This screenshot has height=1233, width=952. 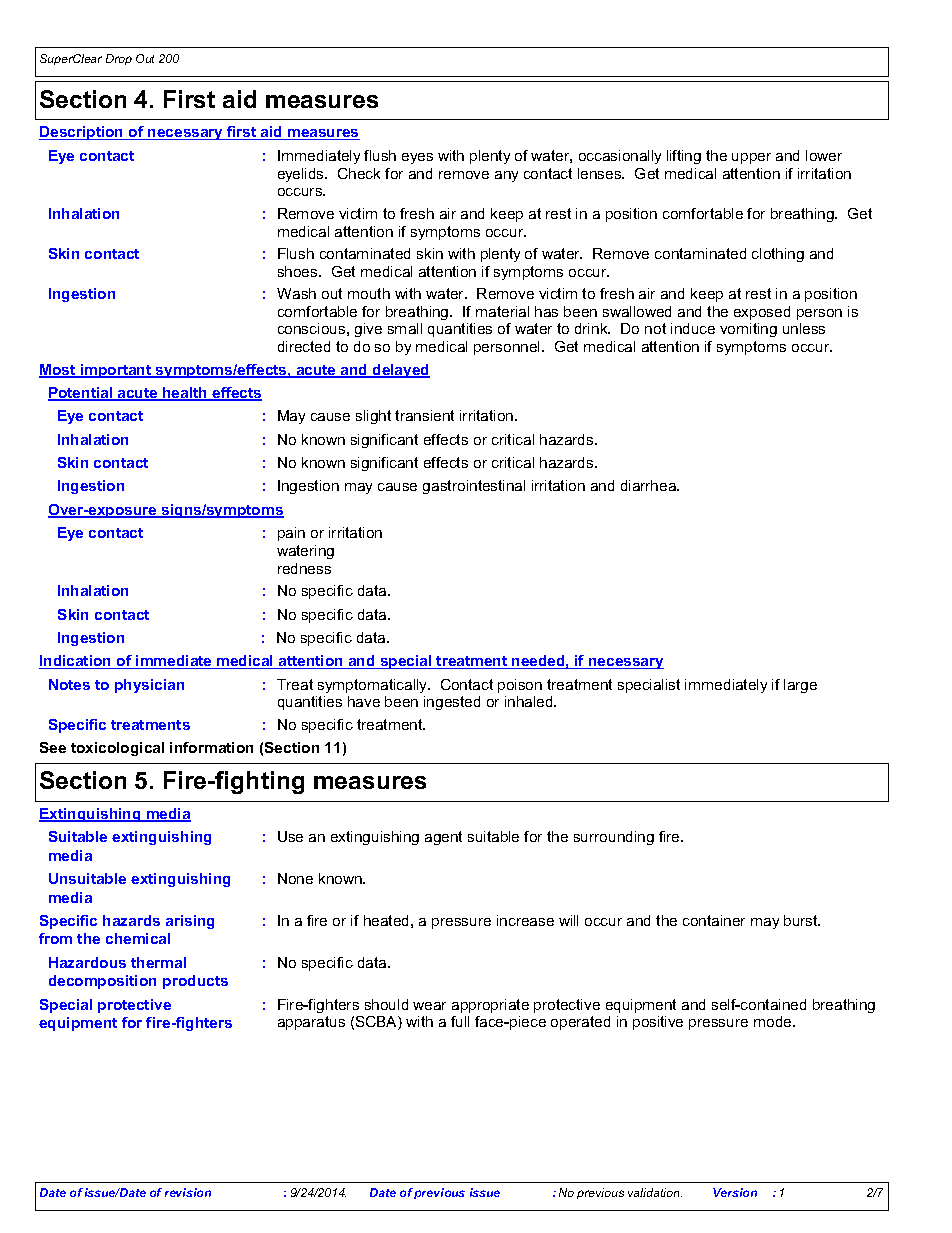 What do you see at coordinates (119, 59) in the screenshot?
I see `Drop` at bounding box center [119, 59].
